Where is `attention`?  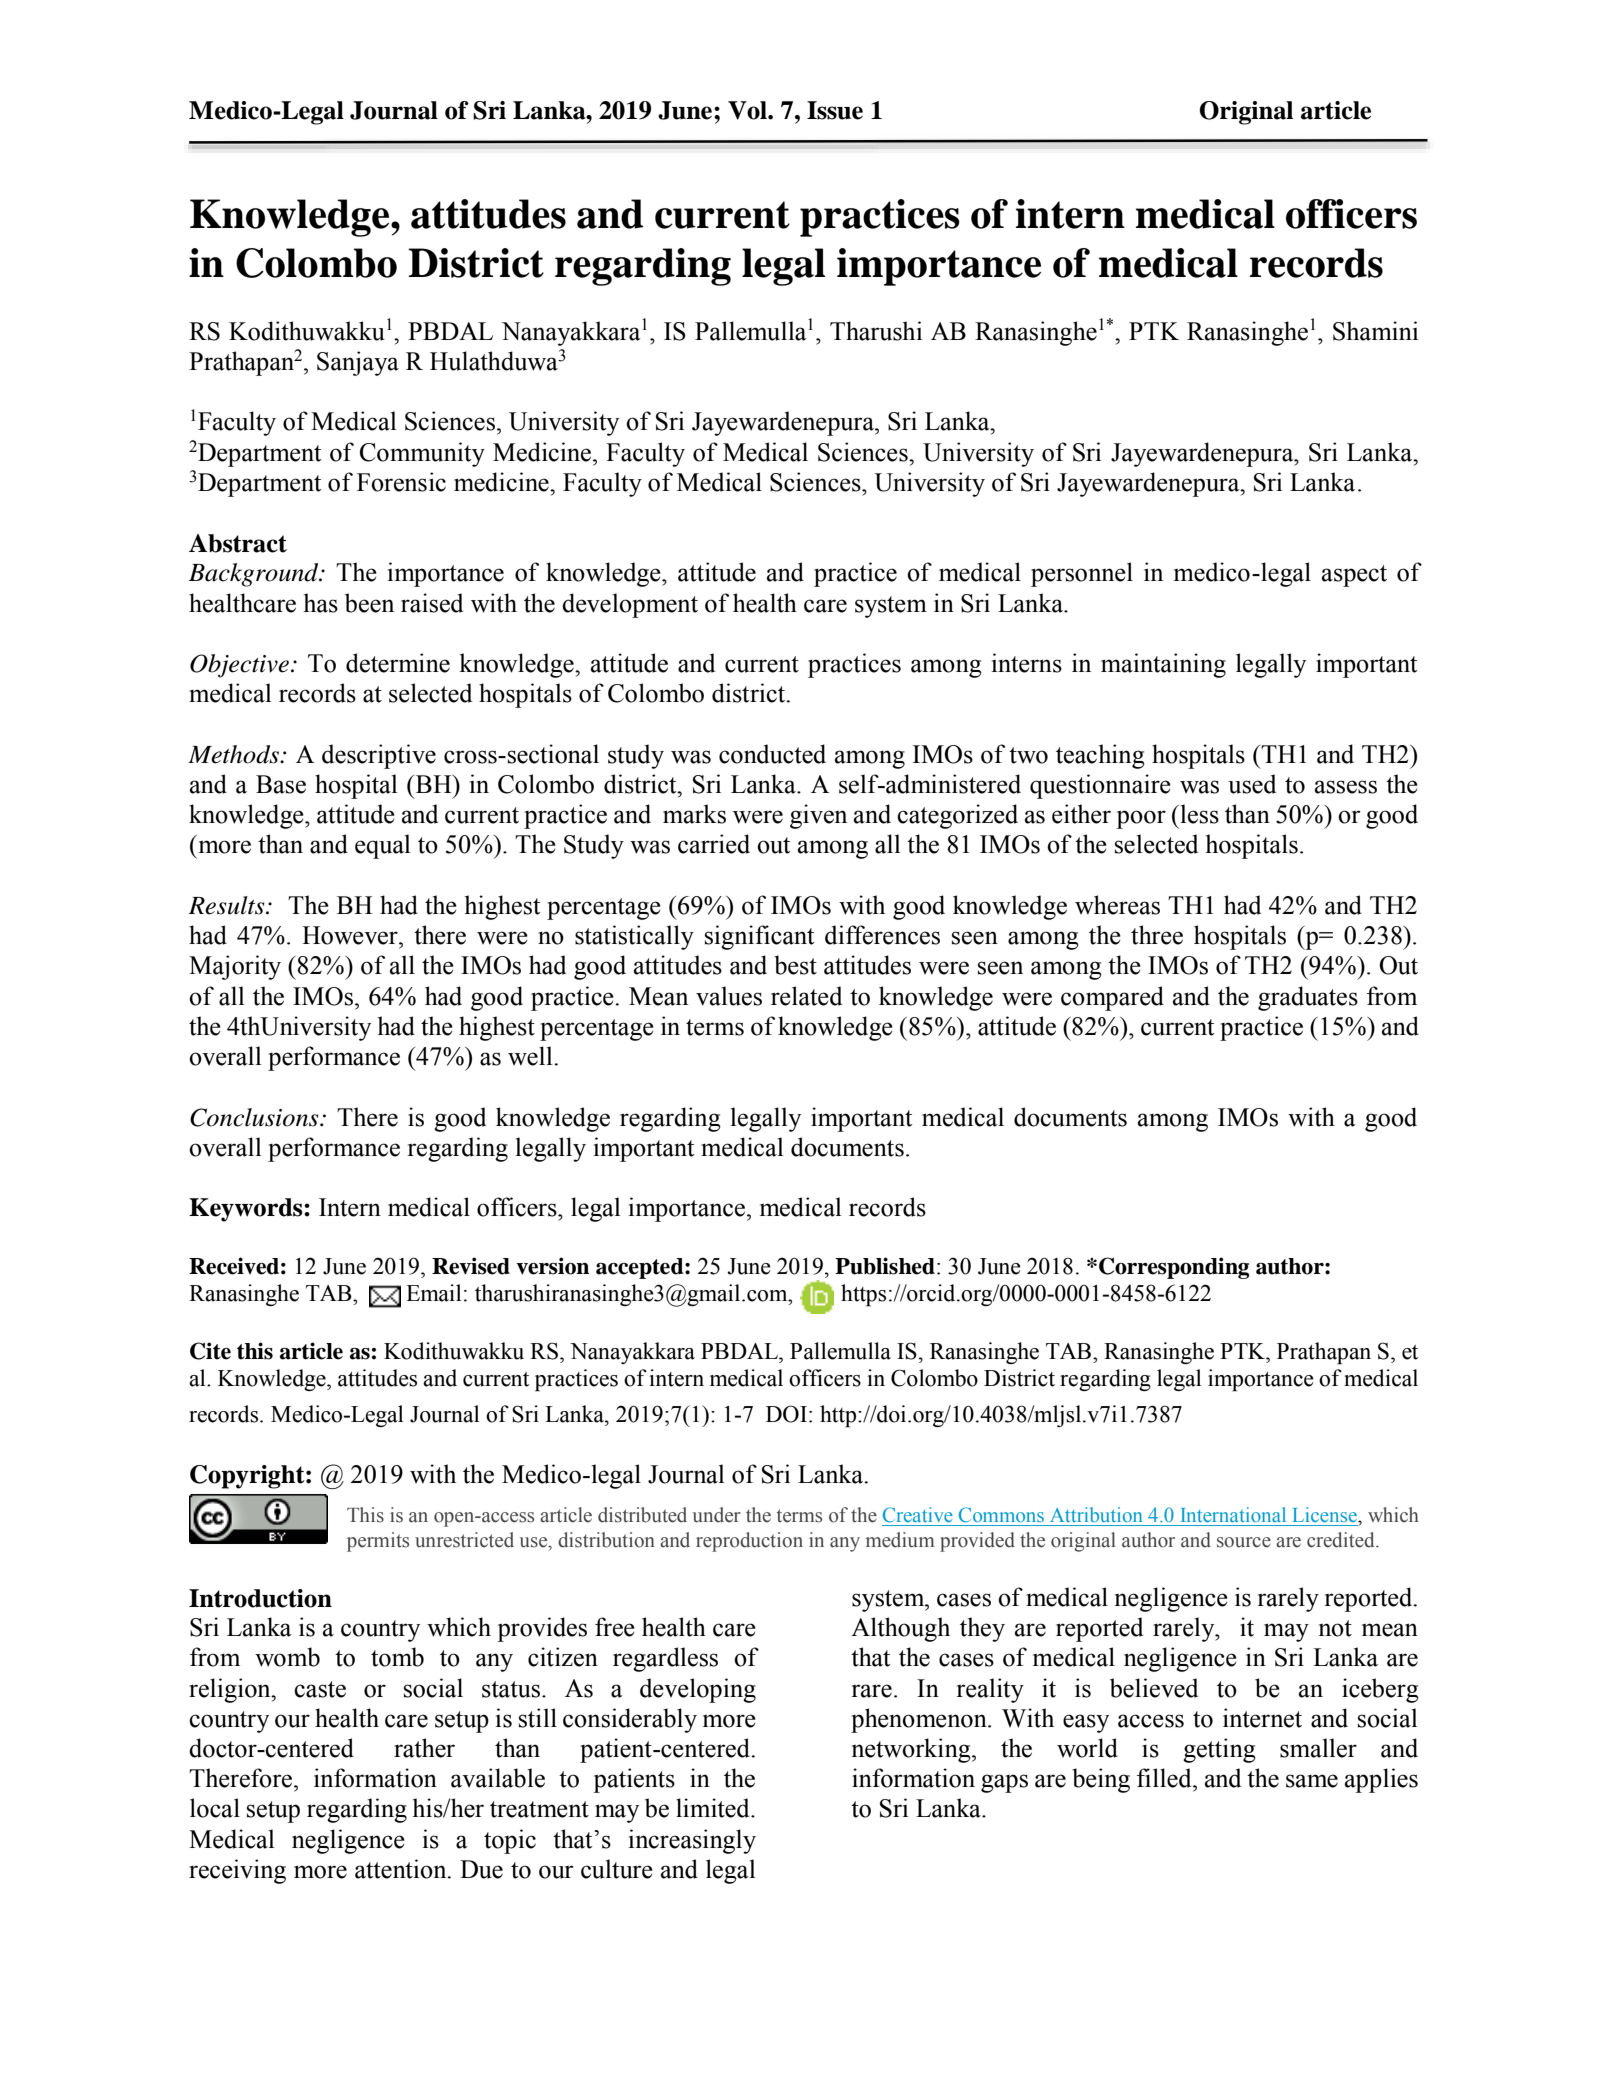 attention is located at coordinates (402, 1869).
